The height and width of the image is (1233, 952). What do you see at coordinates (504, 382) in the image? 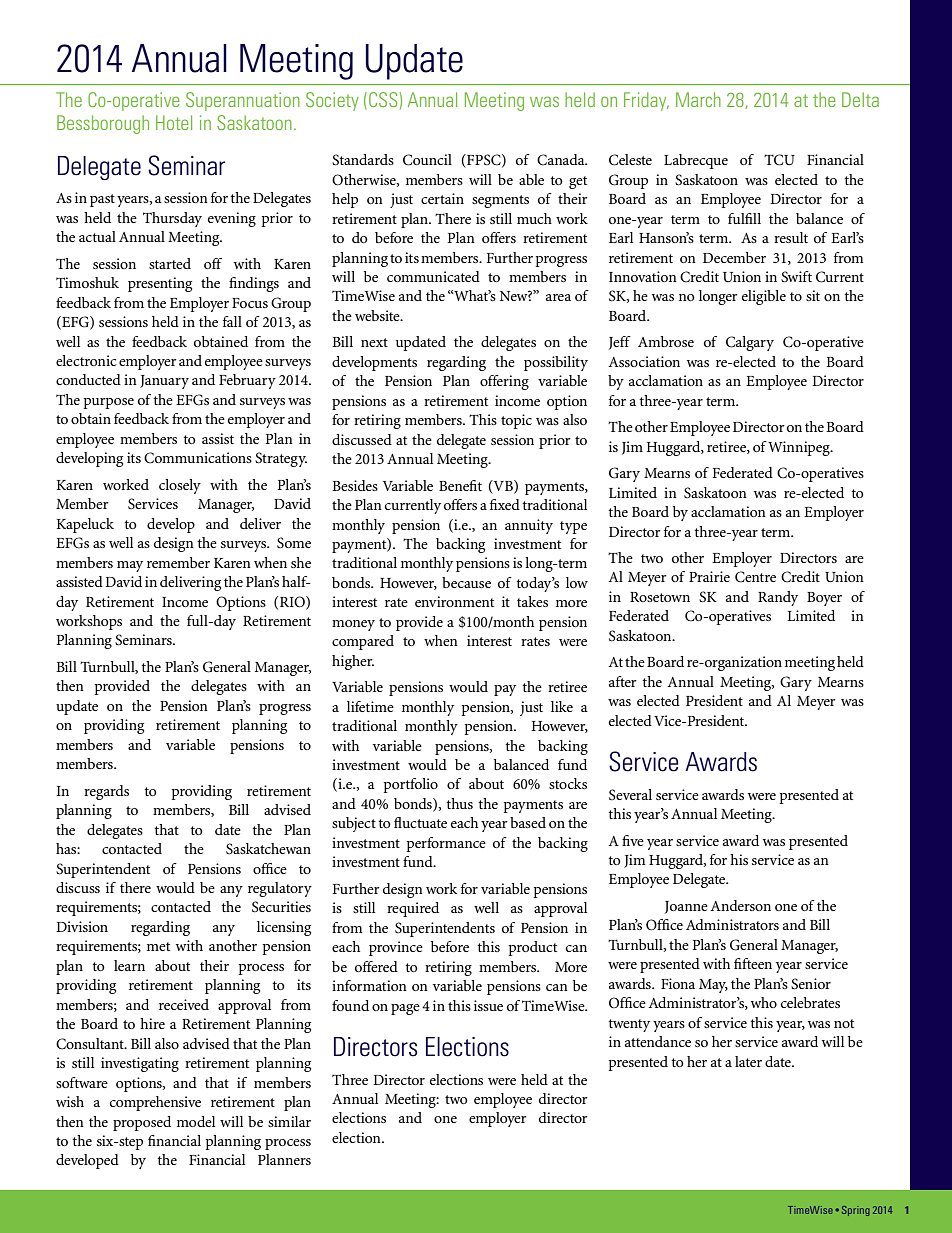
I see `offering` at bounding box center [504, 382].
